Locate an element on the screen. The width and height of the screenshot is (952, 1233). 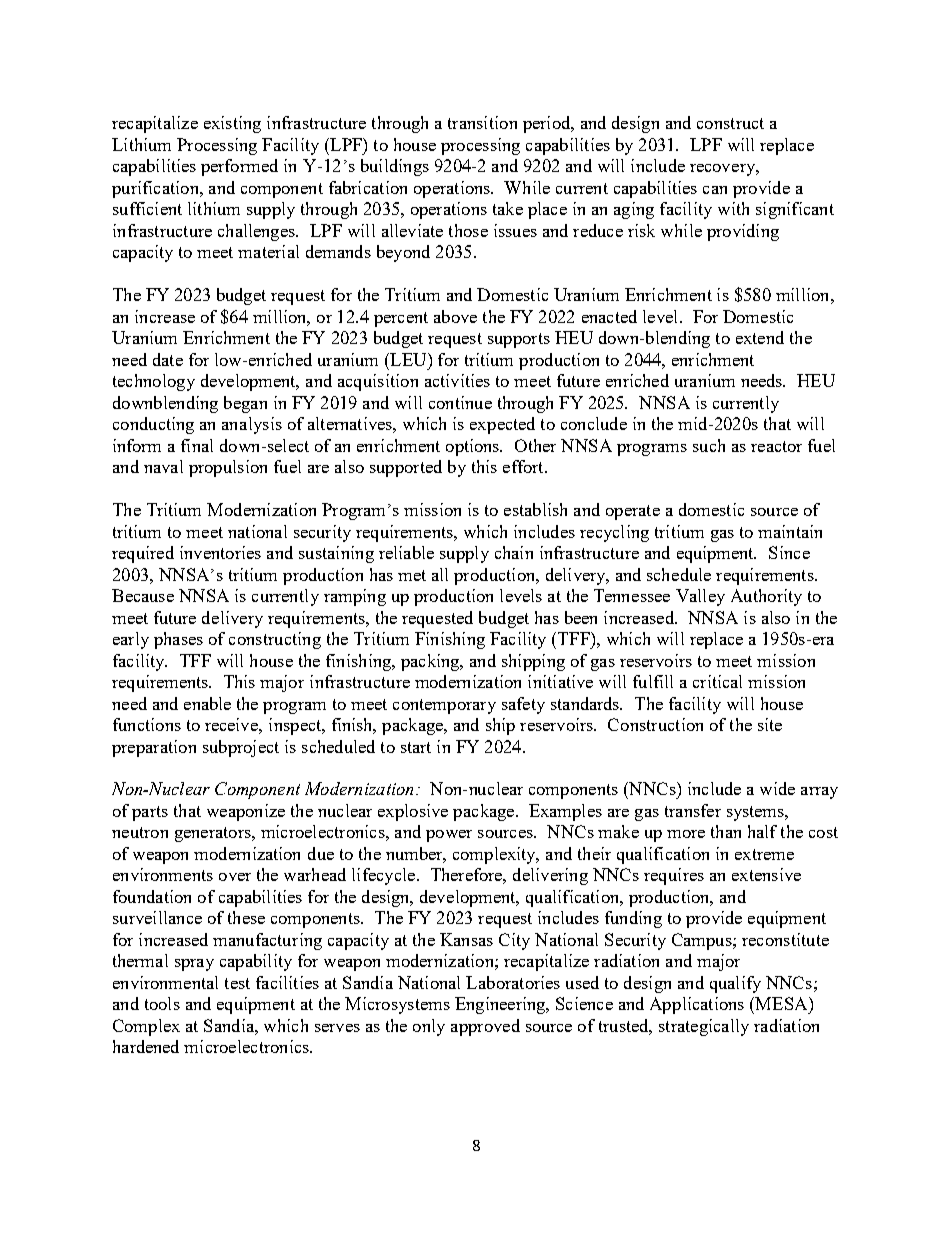
with is located at coordinates (733, 208).
